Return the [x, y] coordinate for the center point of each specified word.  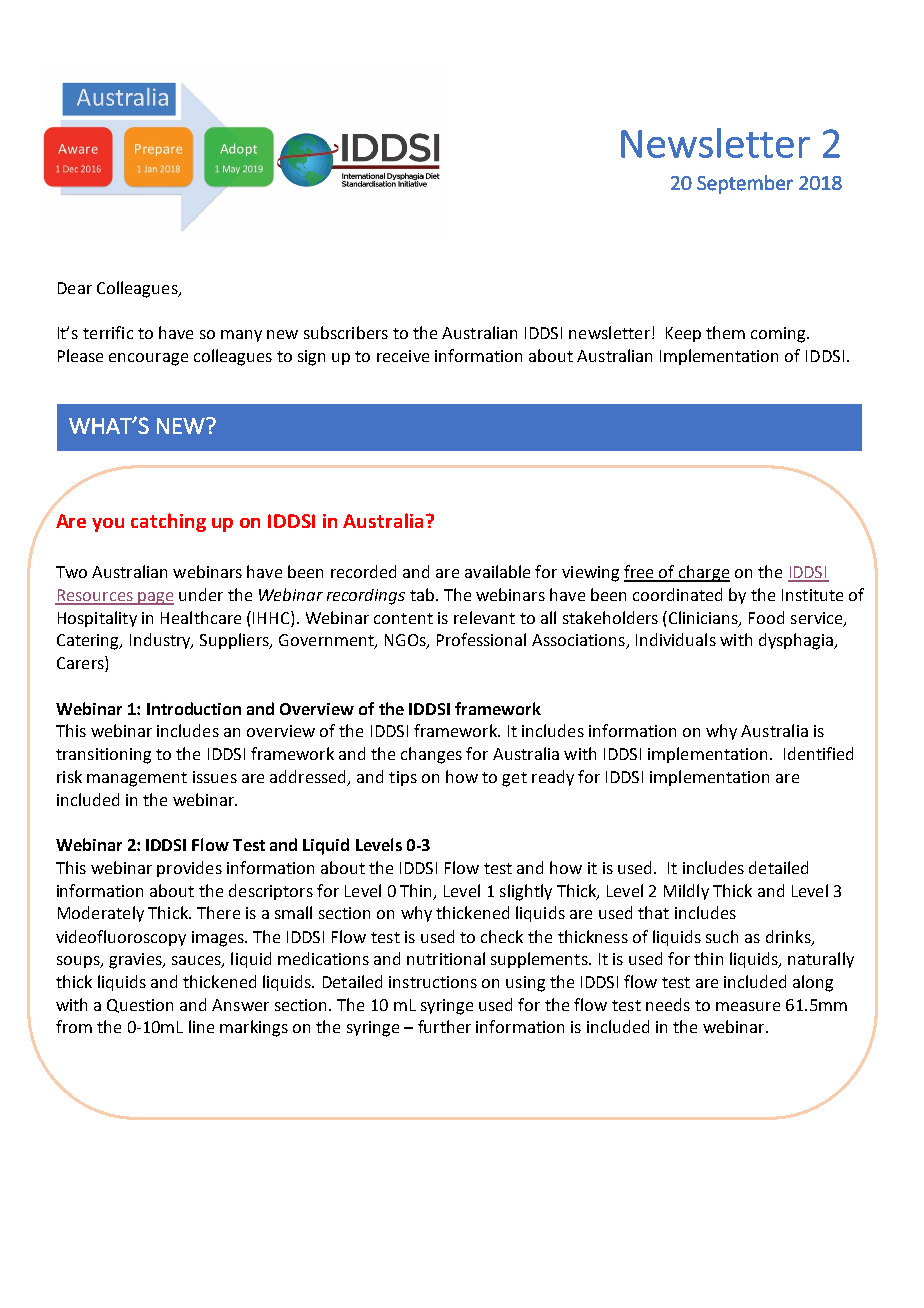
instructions [433, 982]
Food [766, 617]
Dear [75, 288]
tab [422, 594]
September [745, 184]
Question [140, 1006]
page [155, 598]
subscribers [346, 332]
